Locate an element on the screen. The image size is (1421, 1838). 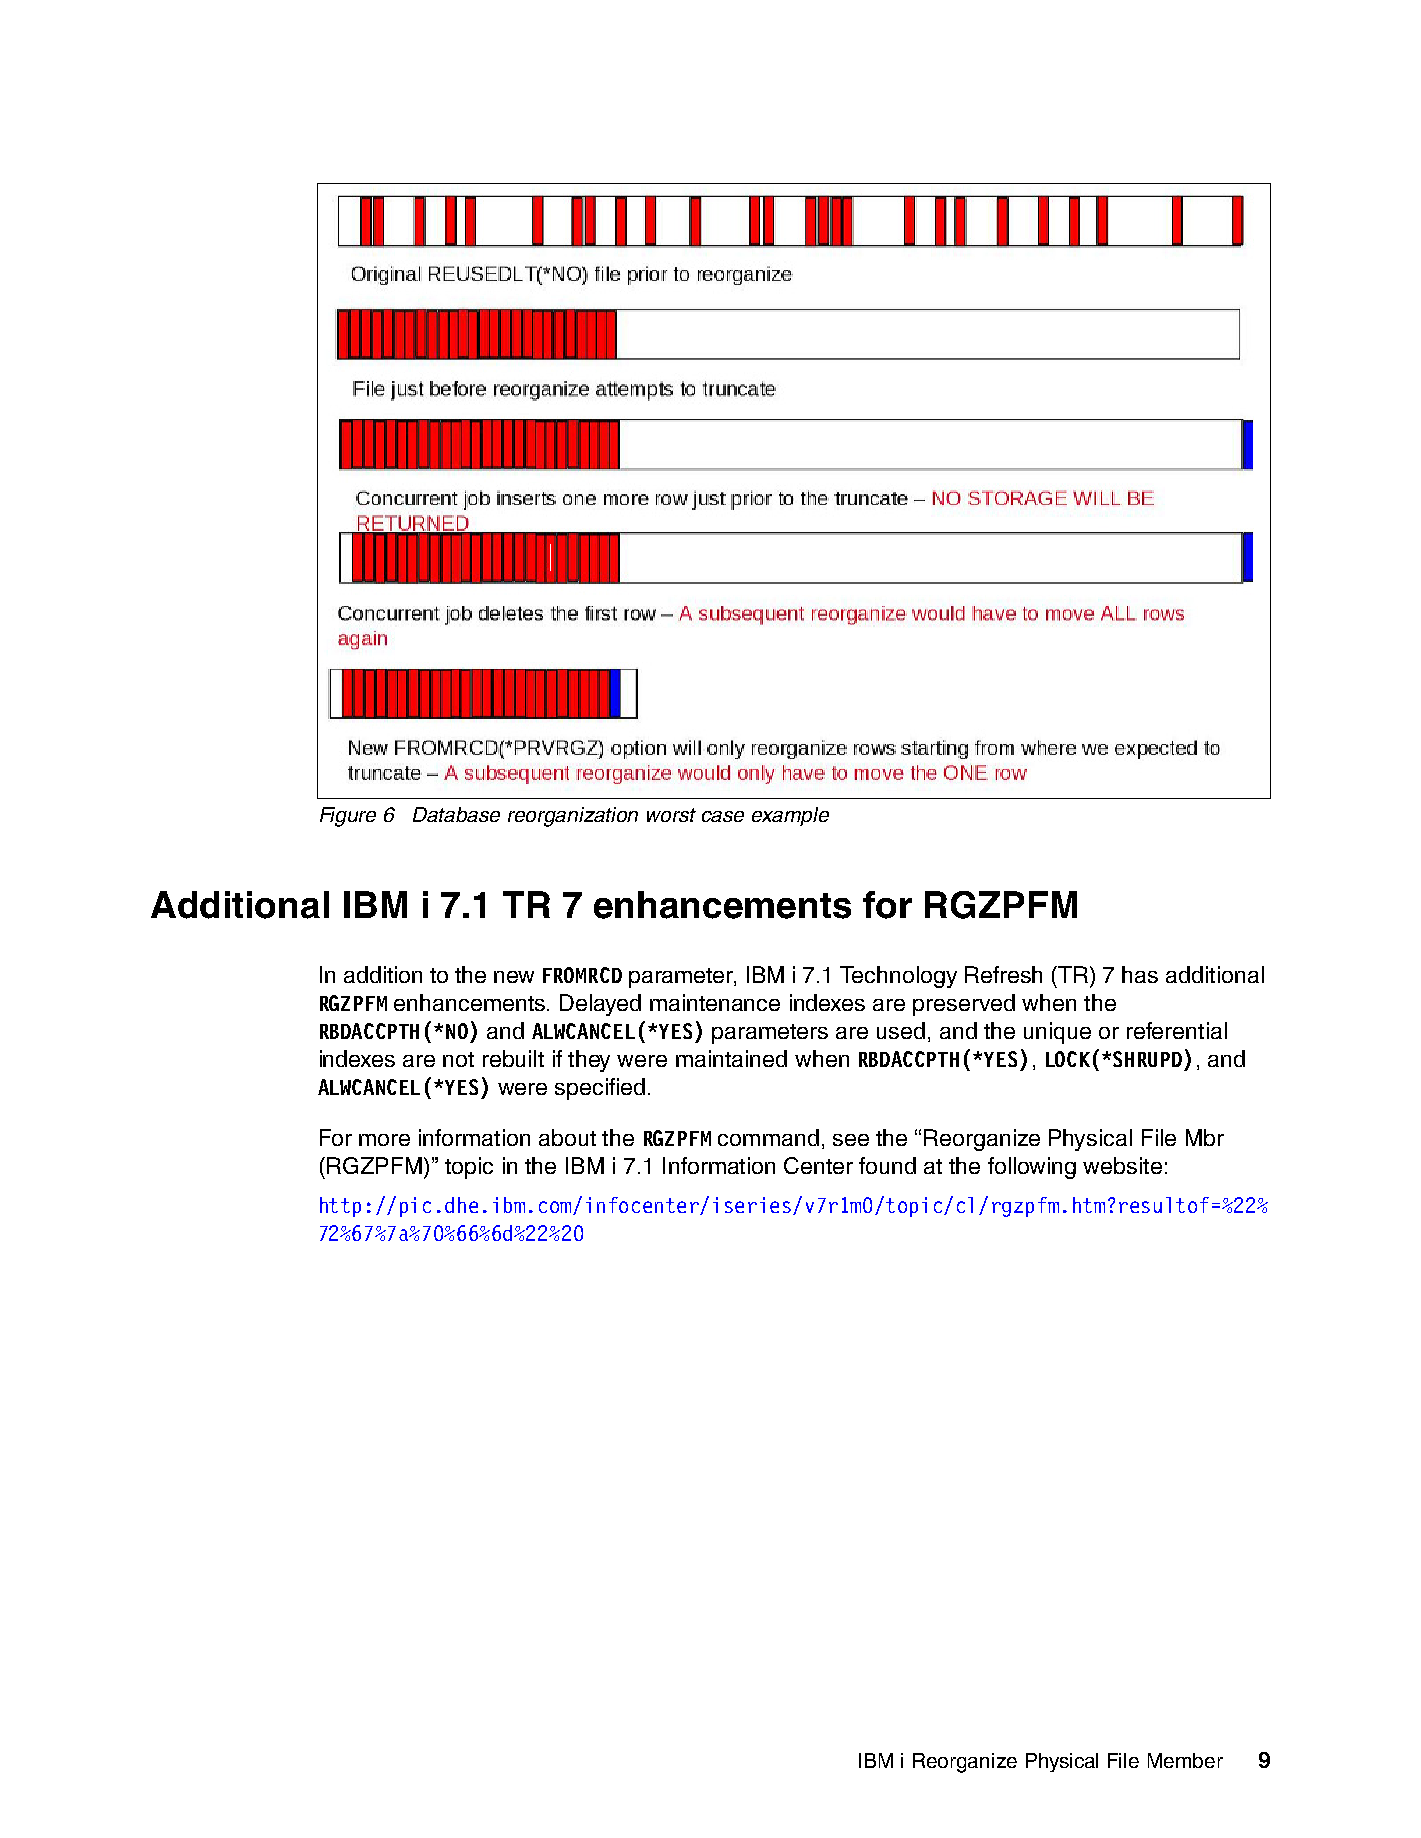
website is located at coordinates (1122, 1165).
